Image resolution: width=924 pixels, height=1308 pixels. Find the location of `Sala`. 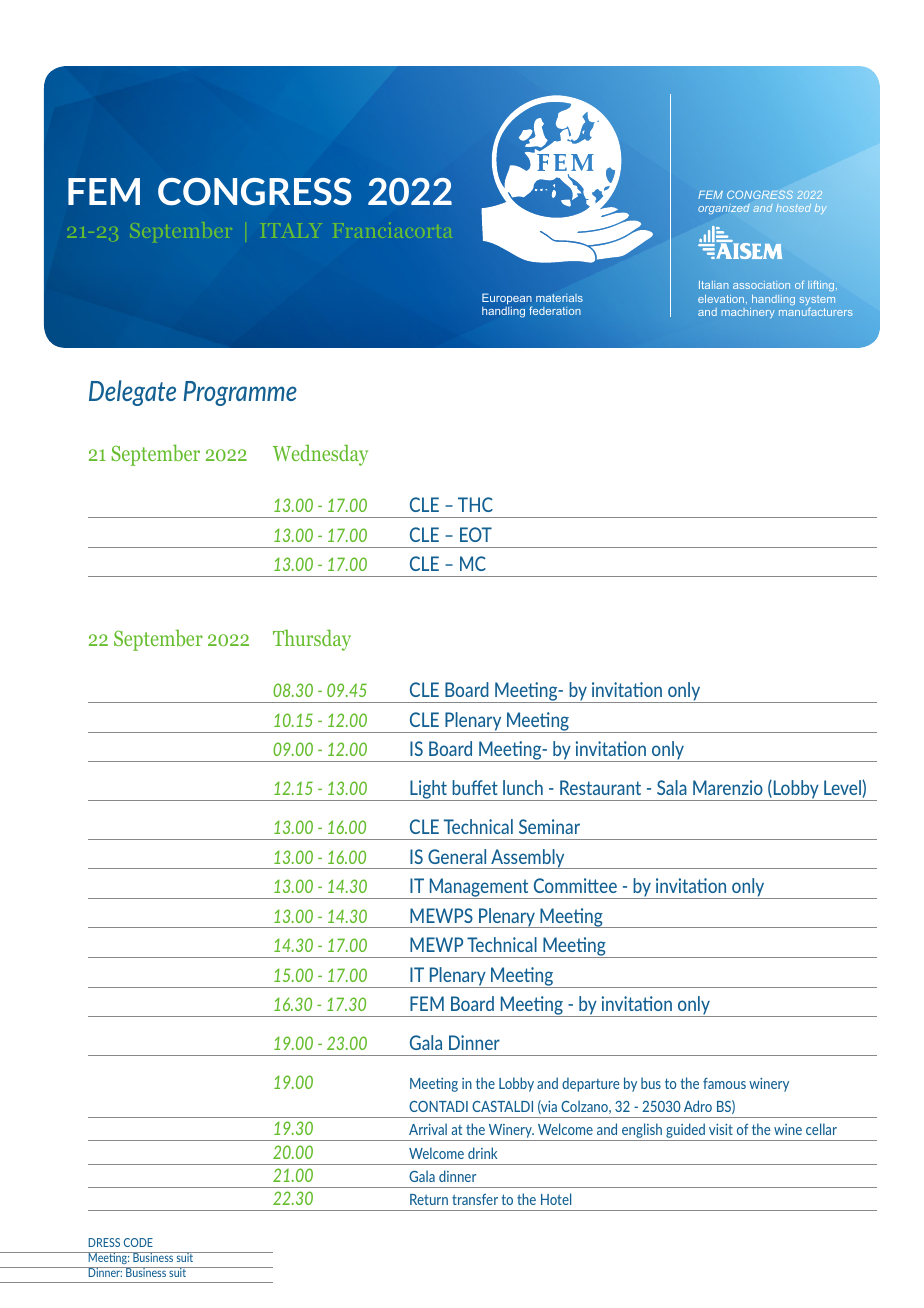

Sala is located at coordinates (672, 787).
